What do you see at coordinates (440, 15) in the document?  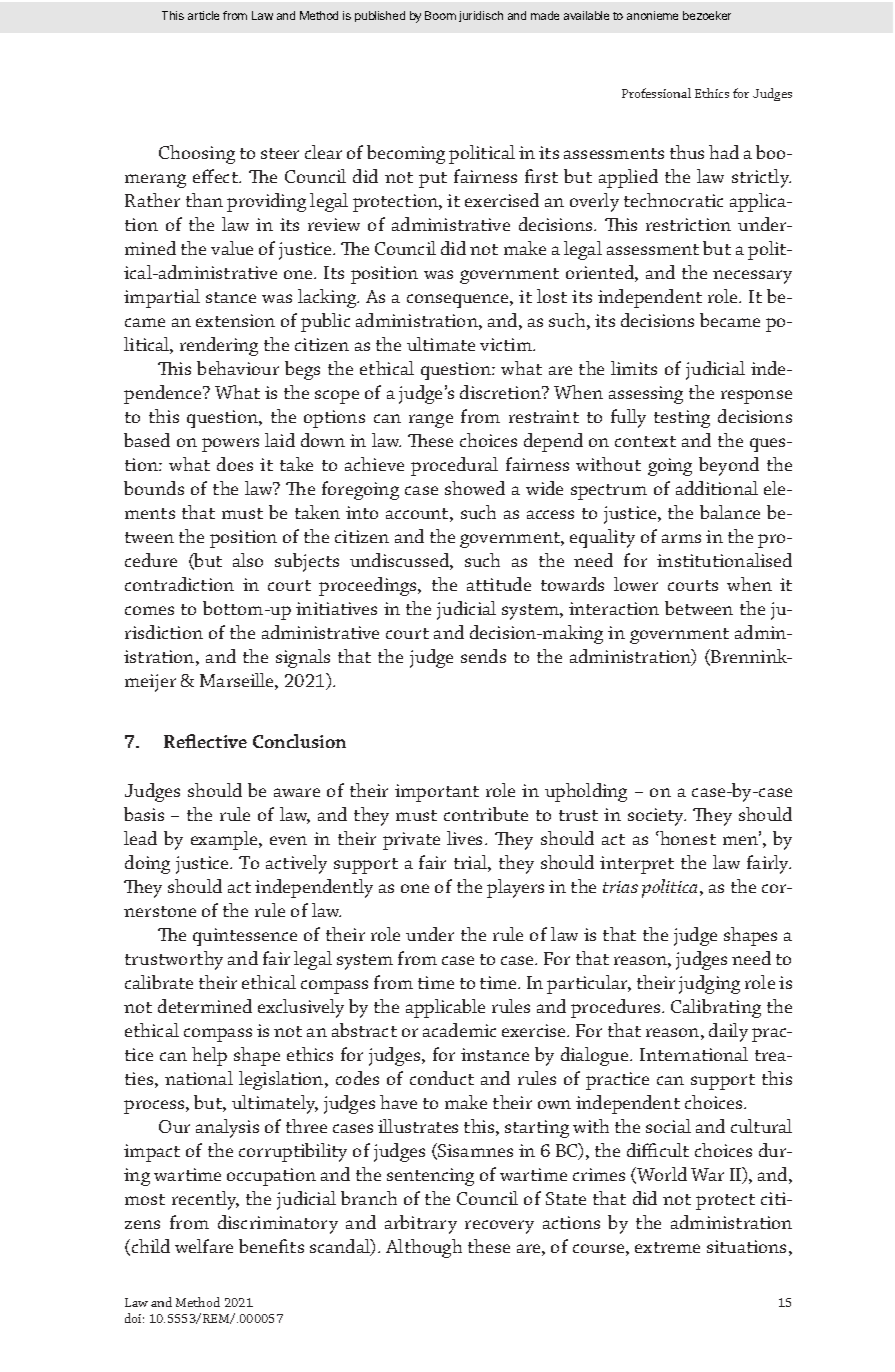 I see `Boom` at bounding box center [440, 15].
